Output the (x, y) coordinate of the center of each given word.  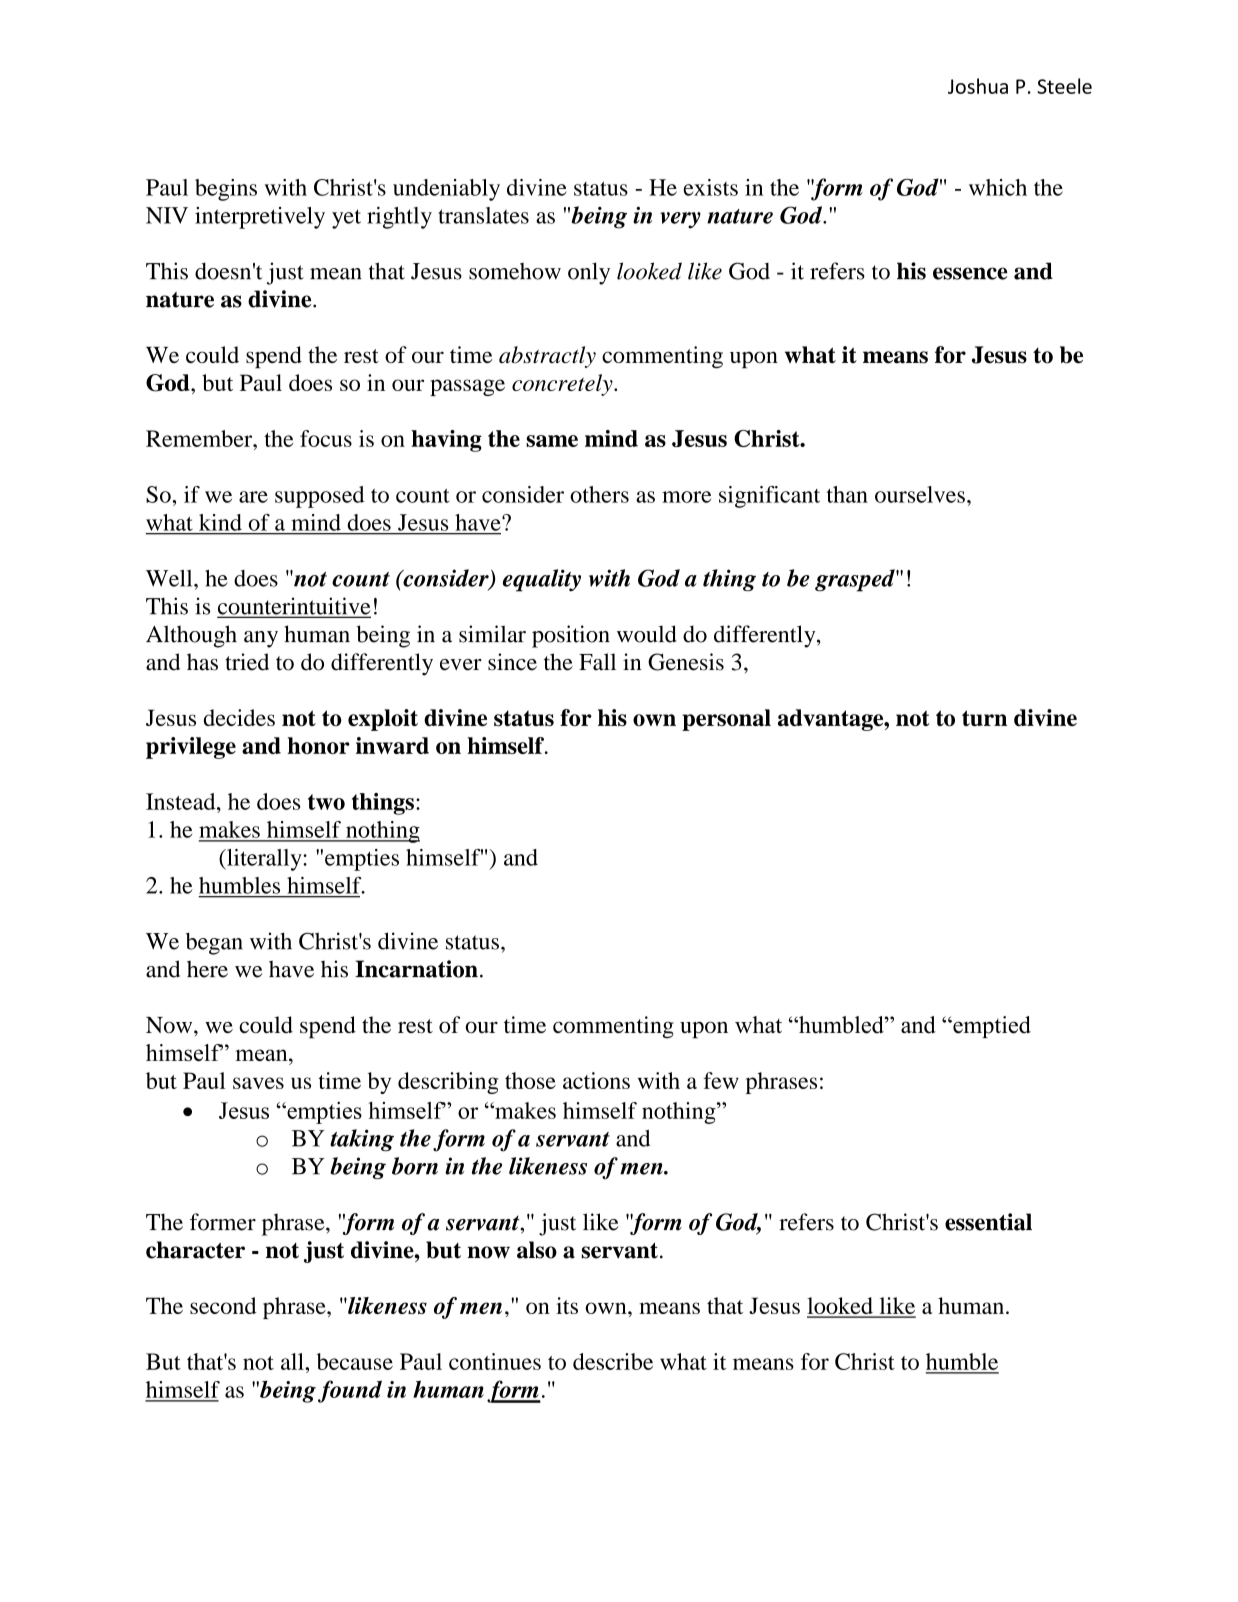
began (214, 944)
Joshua (978, 86)
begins (226, 190)
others (599, 494)
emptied (991, 1027)
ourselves (920, 494)
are (253, 497)
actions (596, 1080)
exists (710, 187)
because (355, 1361)
